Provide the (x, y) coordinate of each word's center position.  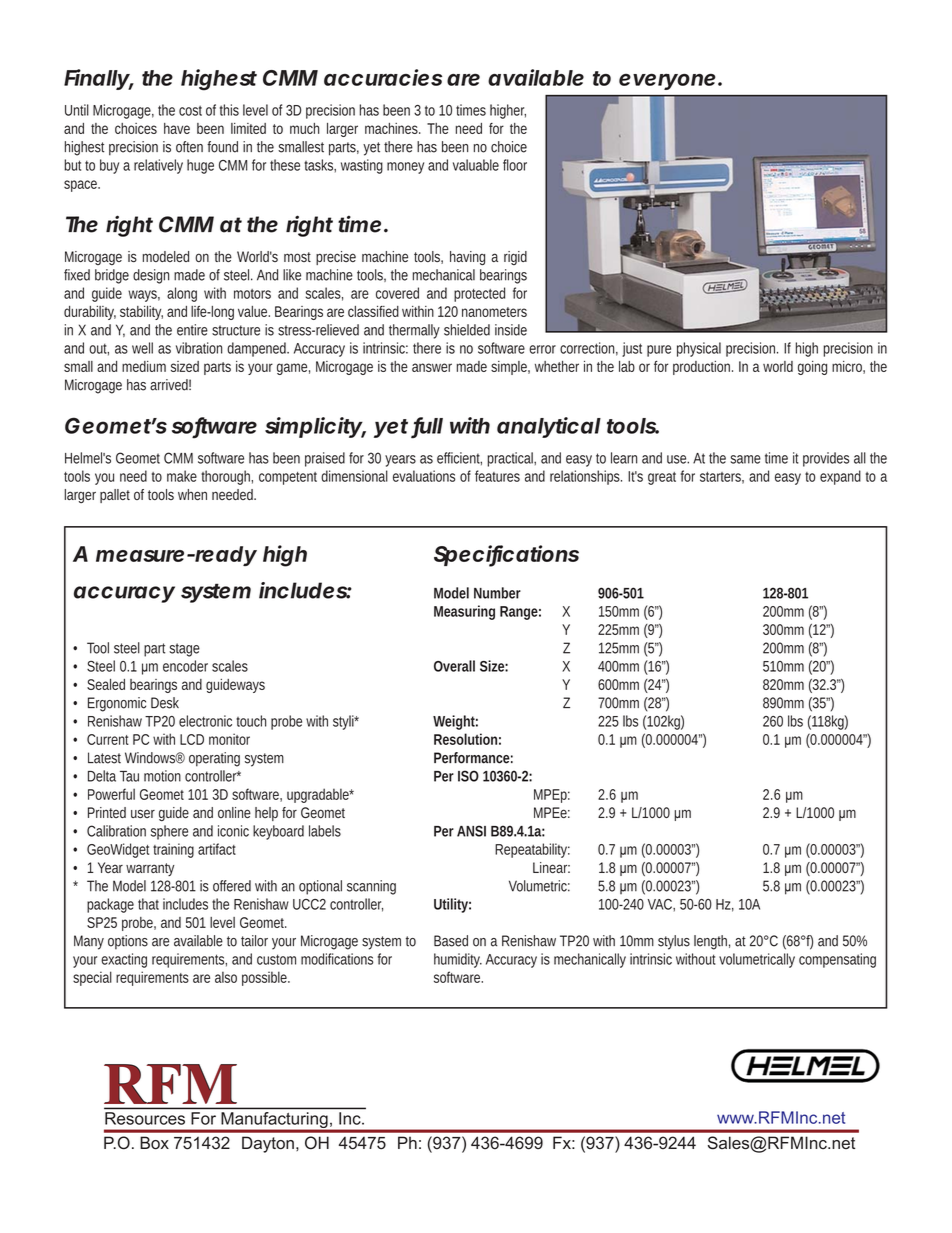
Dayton (268, 1144)
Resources (145, 1118)
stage (184, 650)
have (177, 128)
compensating (837, 960)
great (662, 478)
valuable (476, 165)
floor (515, 165)
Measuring (464, 612)
